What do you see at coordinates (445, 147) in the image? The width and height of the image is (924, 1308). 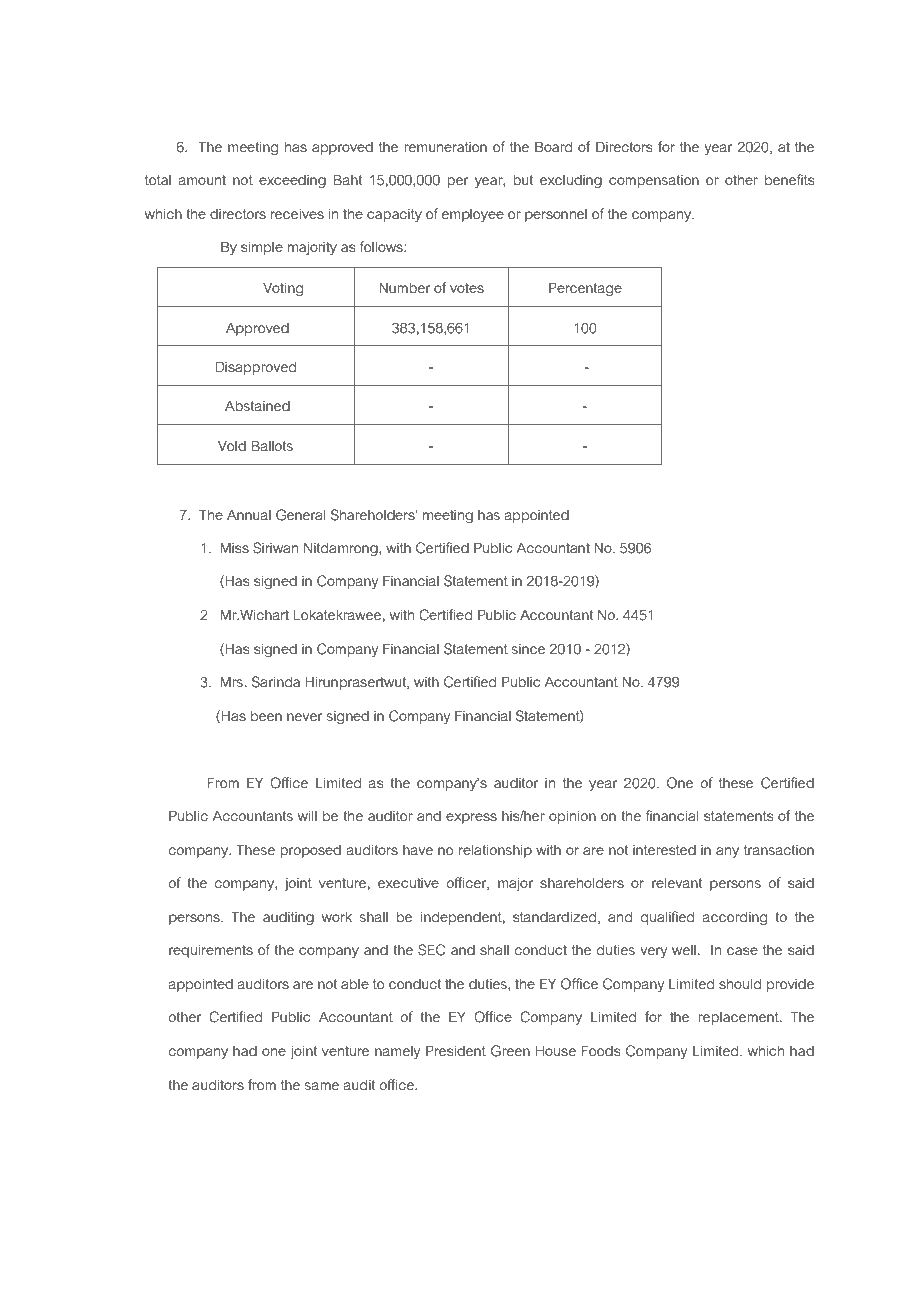 I see `remuneration` at bounding box center [445, 147].
